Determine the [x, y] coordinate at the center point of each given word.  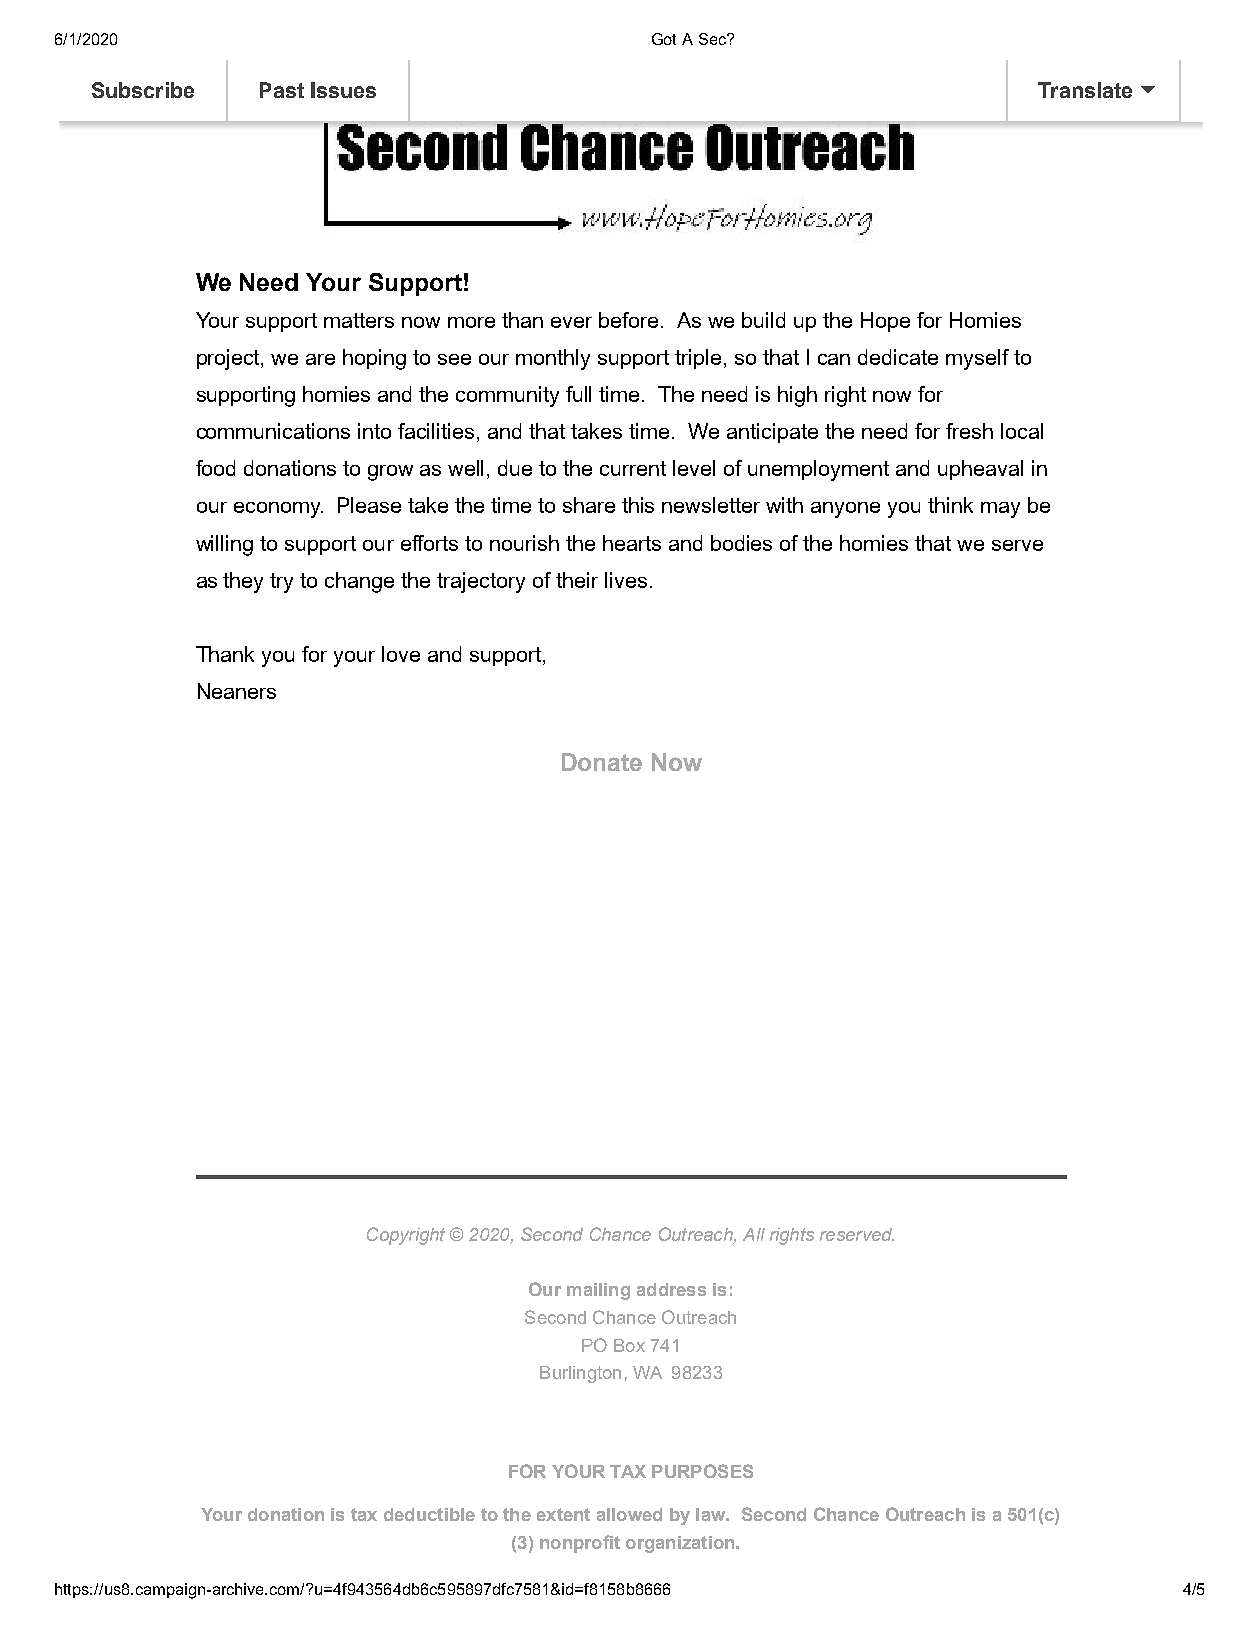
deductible [429, 1514]
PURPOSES [702, 1471]
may [1000, 510]
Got [664, 39]
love [401, 654]
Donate [602, 762]
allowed [629, 1514]
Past [282, 90]
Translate [1085, 90]
